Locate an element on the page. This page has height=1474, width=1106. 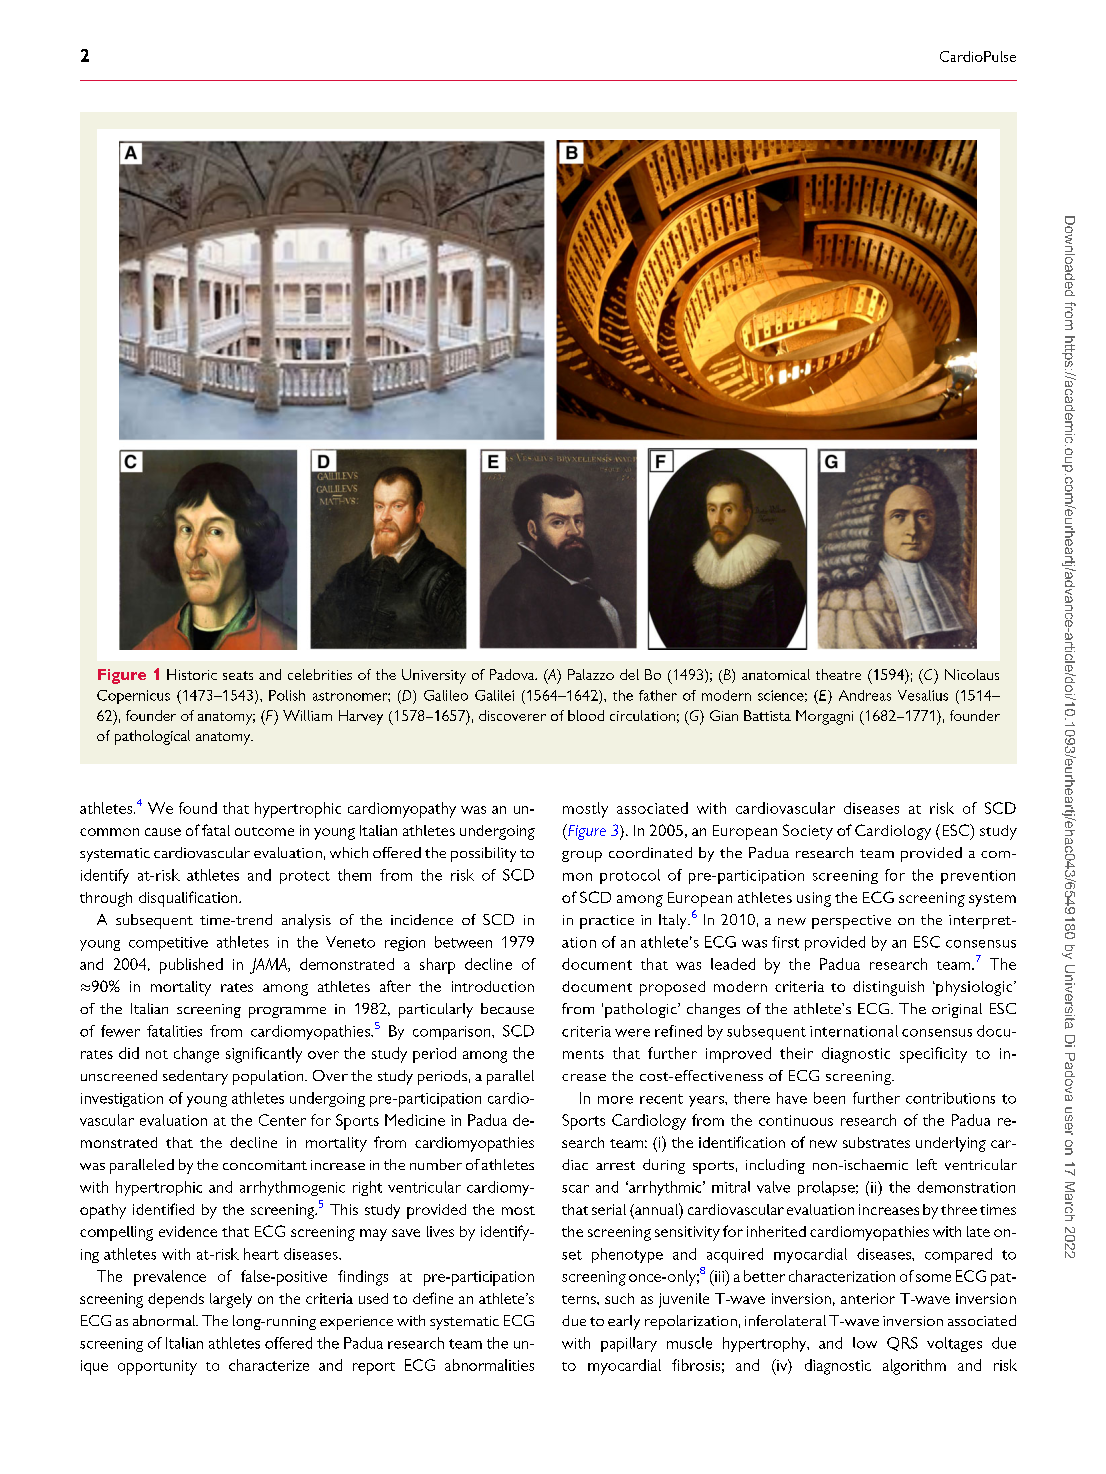
Historic is located at coordinates (192, 674).
